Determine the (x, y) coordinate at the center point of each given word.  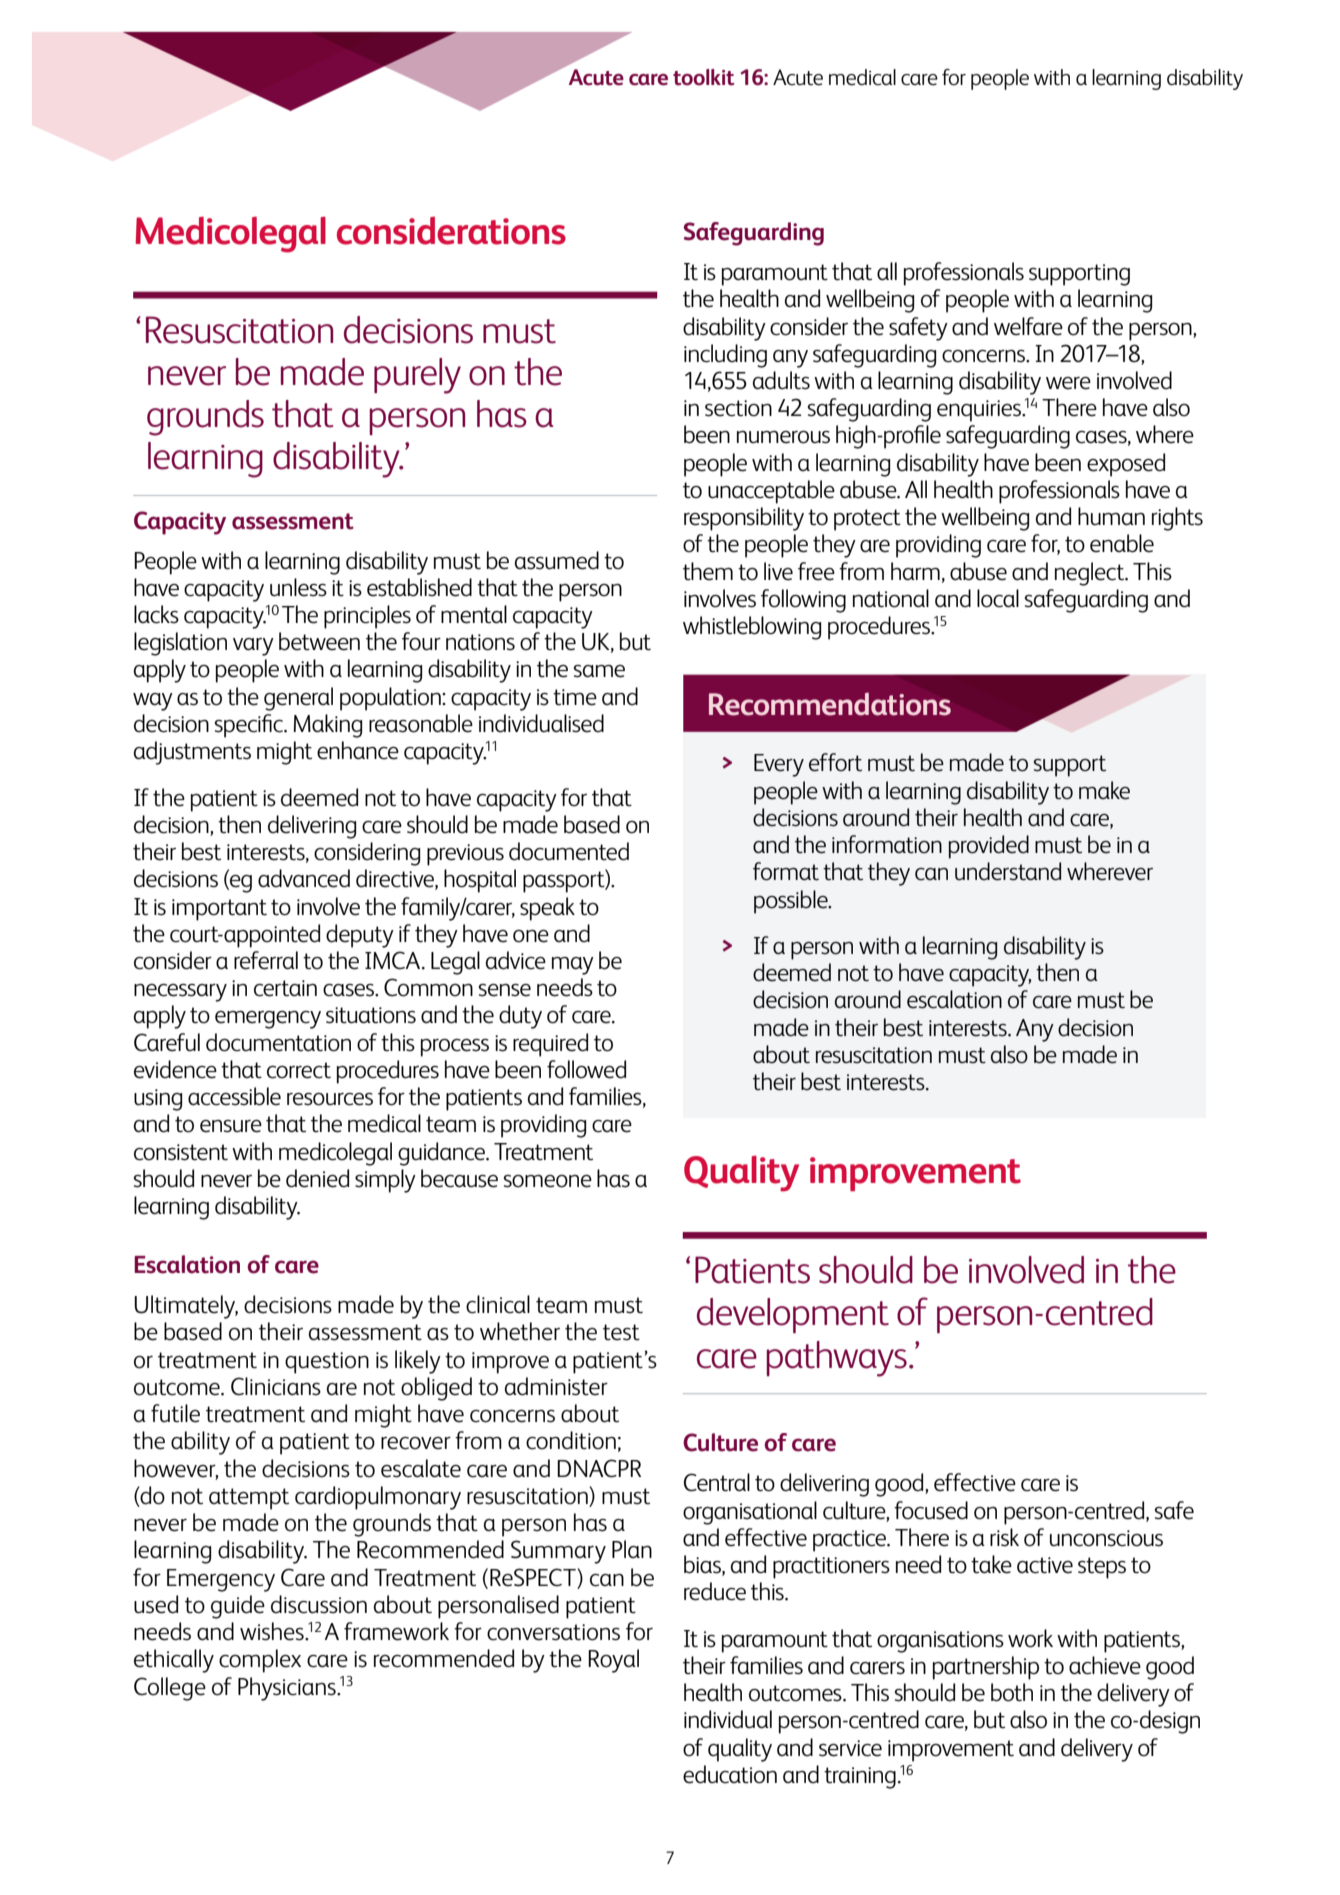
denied (317, 1178)
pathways (836, 1359)
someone (548, 1181)
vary (253, 647)
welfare (1028, 326)
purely (417, 376)
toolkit (703, 77)
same (599, 671)
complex (260, 1661)
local (998, 598)
